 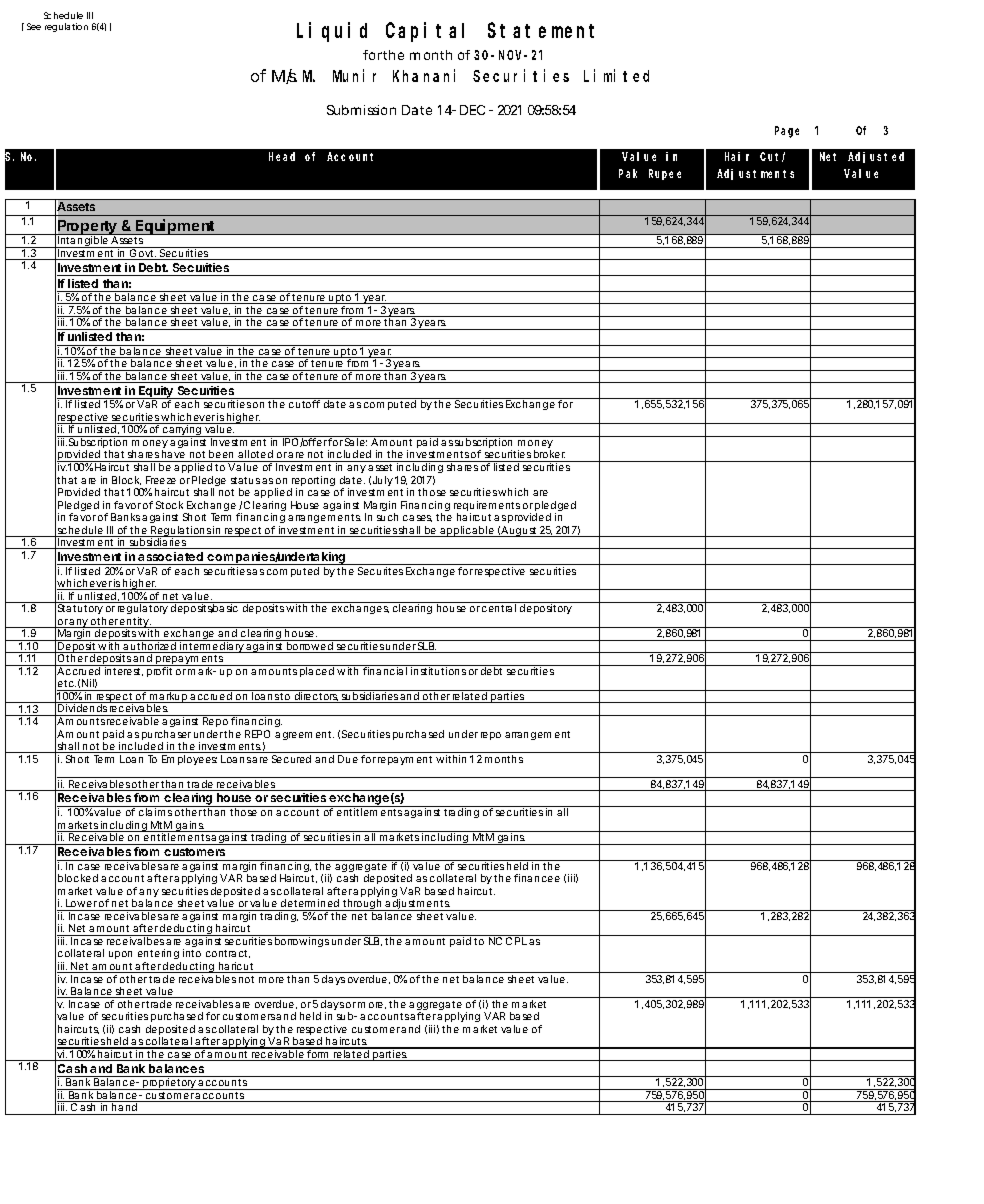 I want to click on requirements, so click(x=487, y=507).
